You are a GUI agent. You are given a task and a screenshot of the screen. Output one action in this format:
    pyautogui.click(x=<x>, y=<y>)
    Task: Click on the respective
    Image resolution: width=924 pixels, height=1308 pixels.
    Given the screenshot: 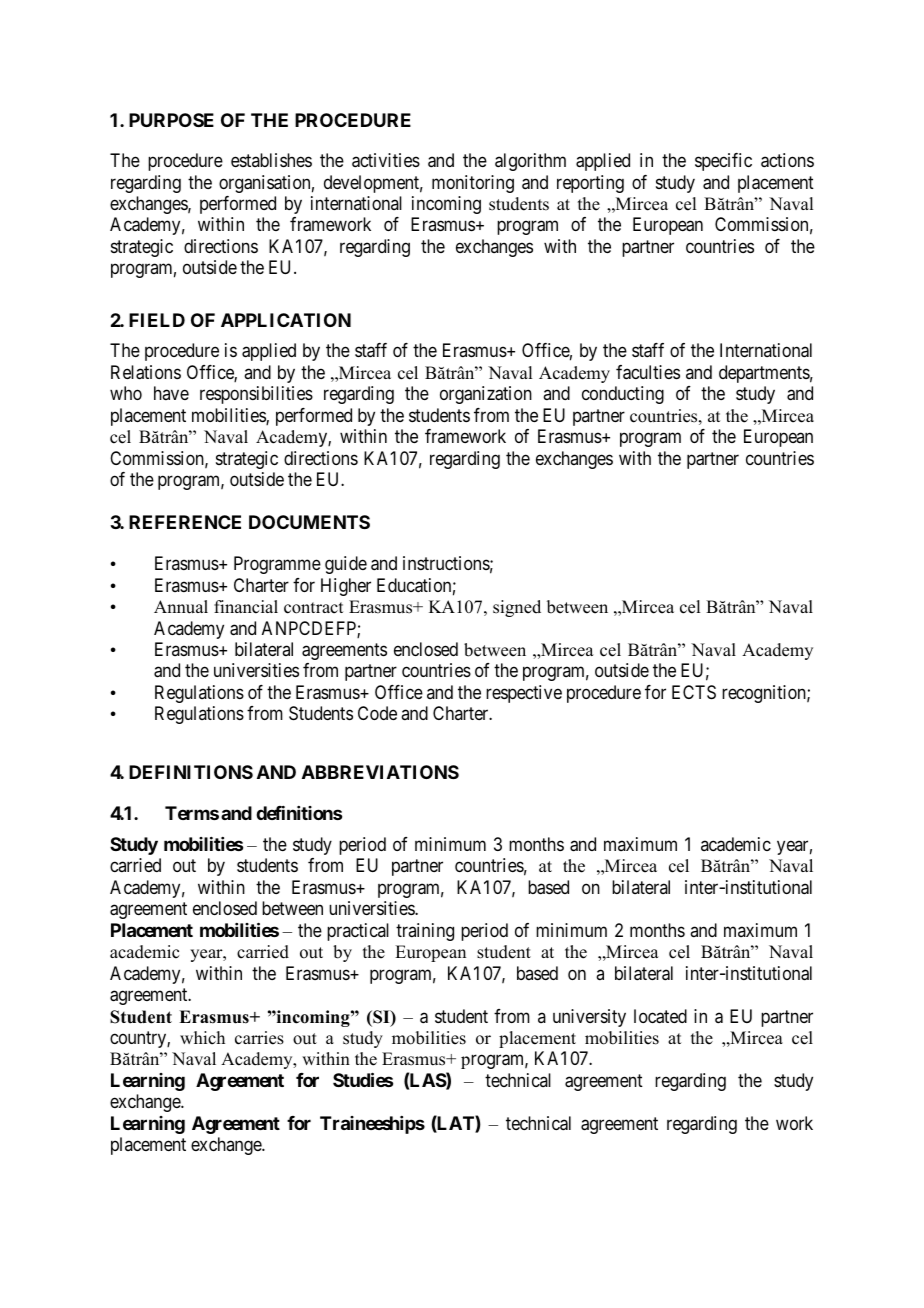 What is the action you would take?
    pyautogui.click(x=524, y=694)
